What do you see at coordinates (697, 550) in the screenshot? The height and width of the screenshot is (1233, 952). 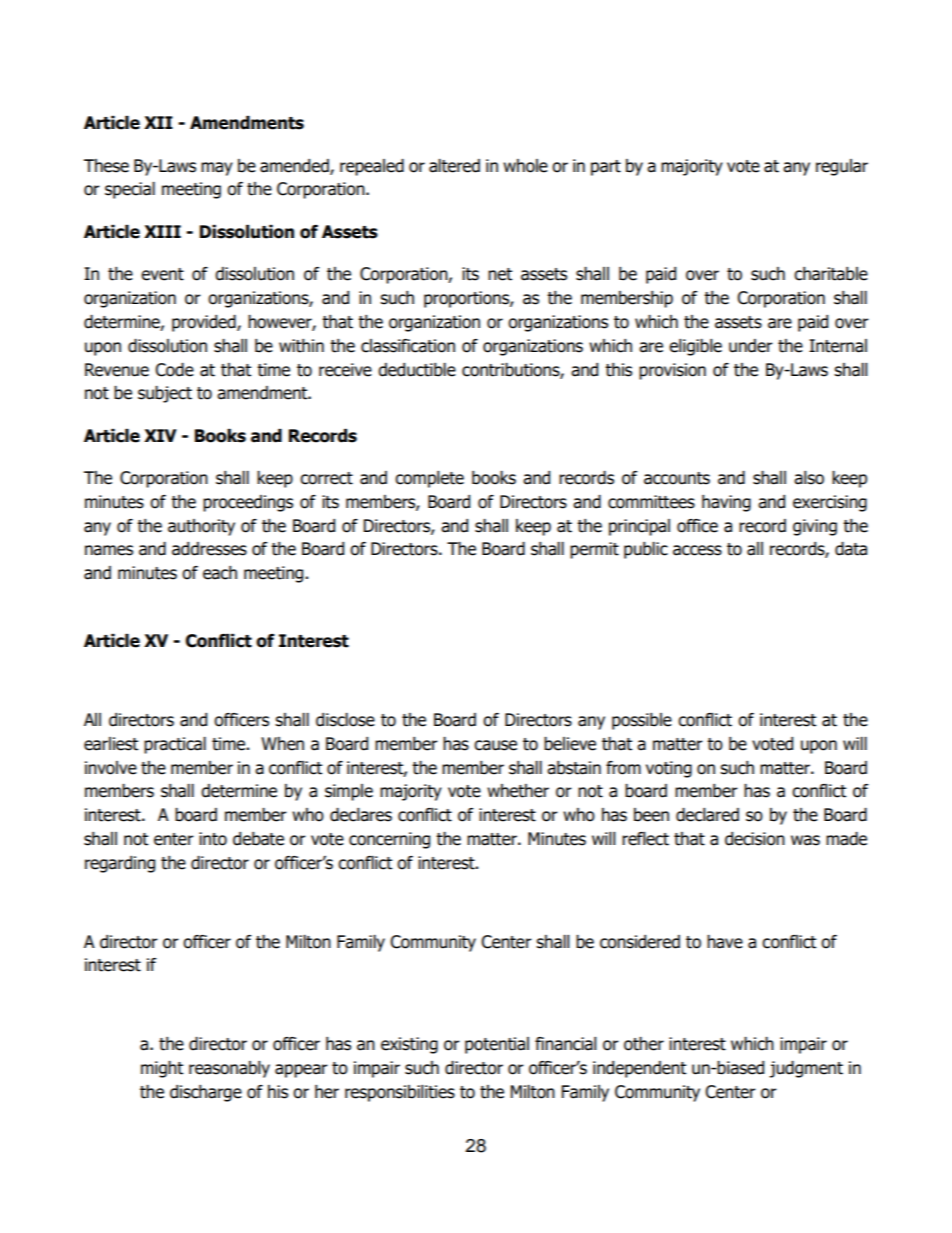 I see `access` at bounding box center [697, 550].
